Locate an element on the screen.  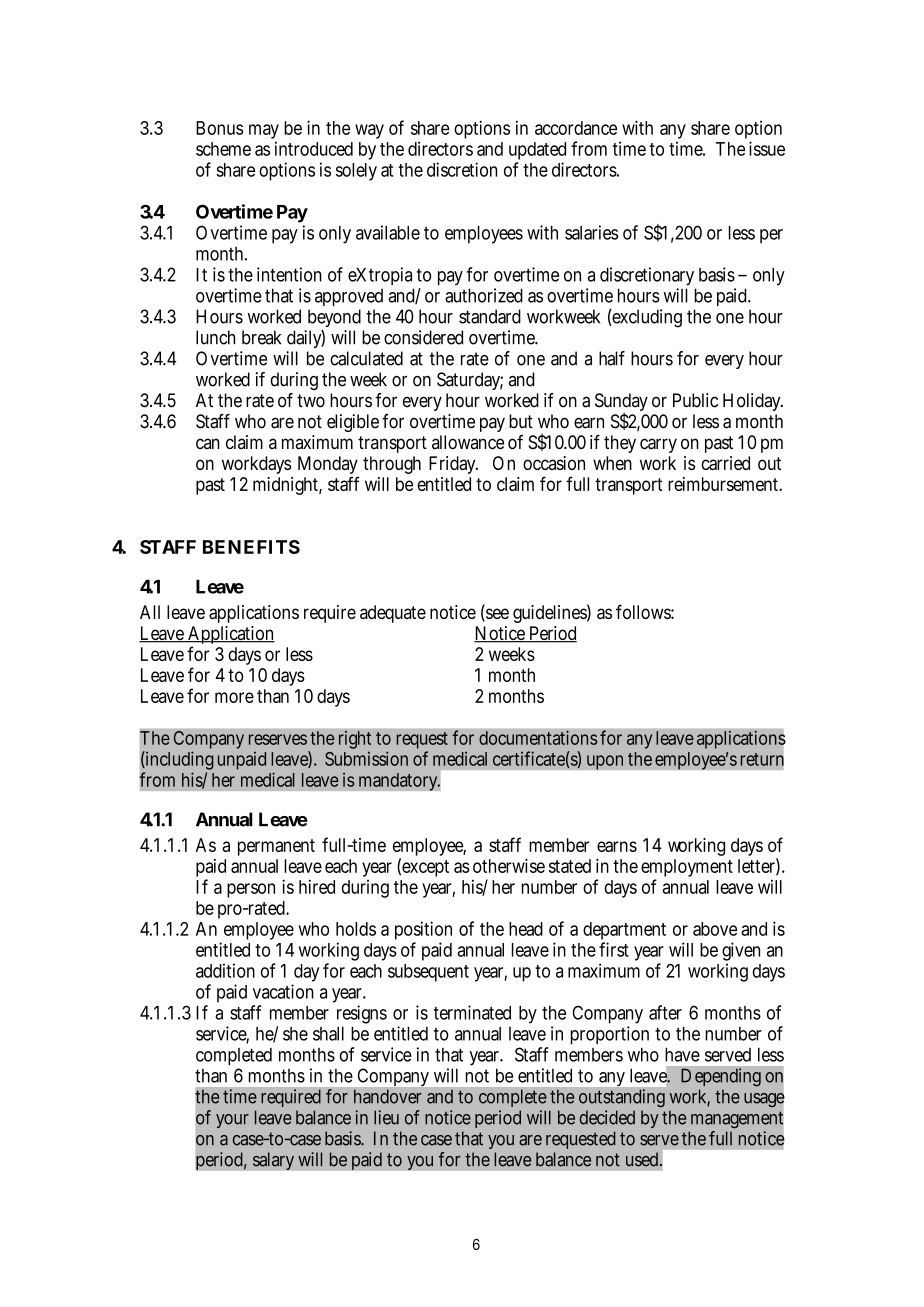
upon is located at coordinates (605, 762).
